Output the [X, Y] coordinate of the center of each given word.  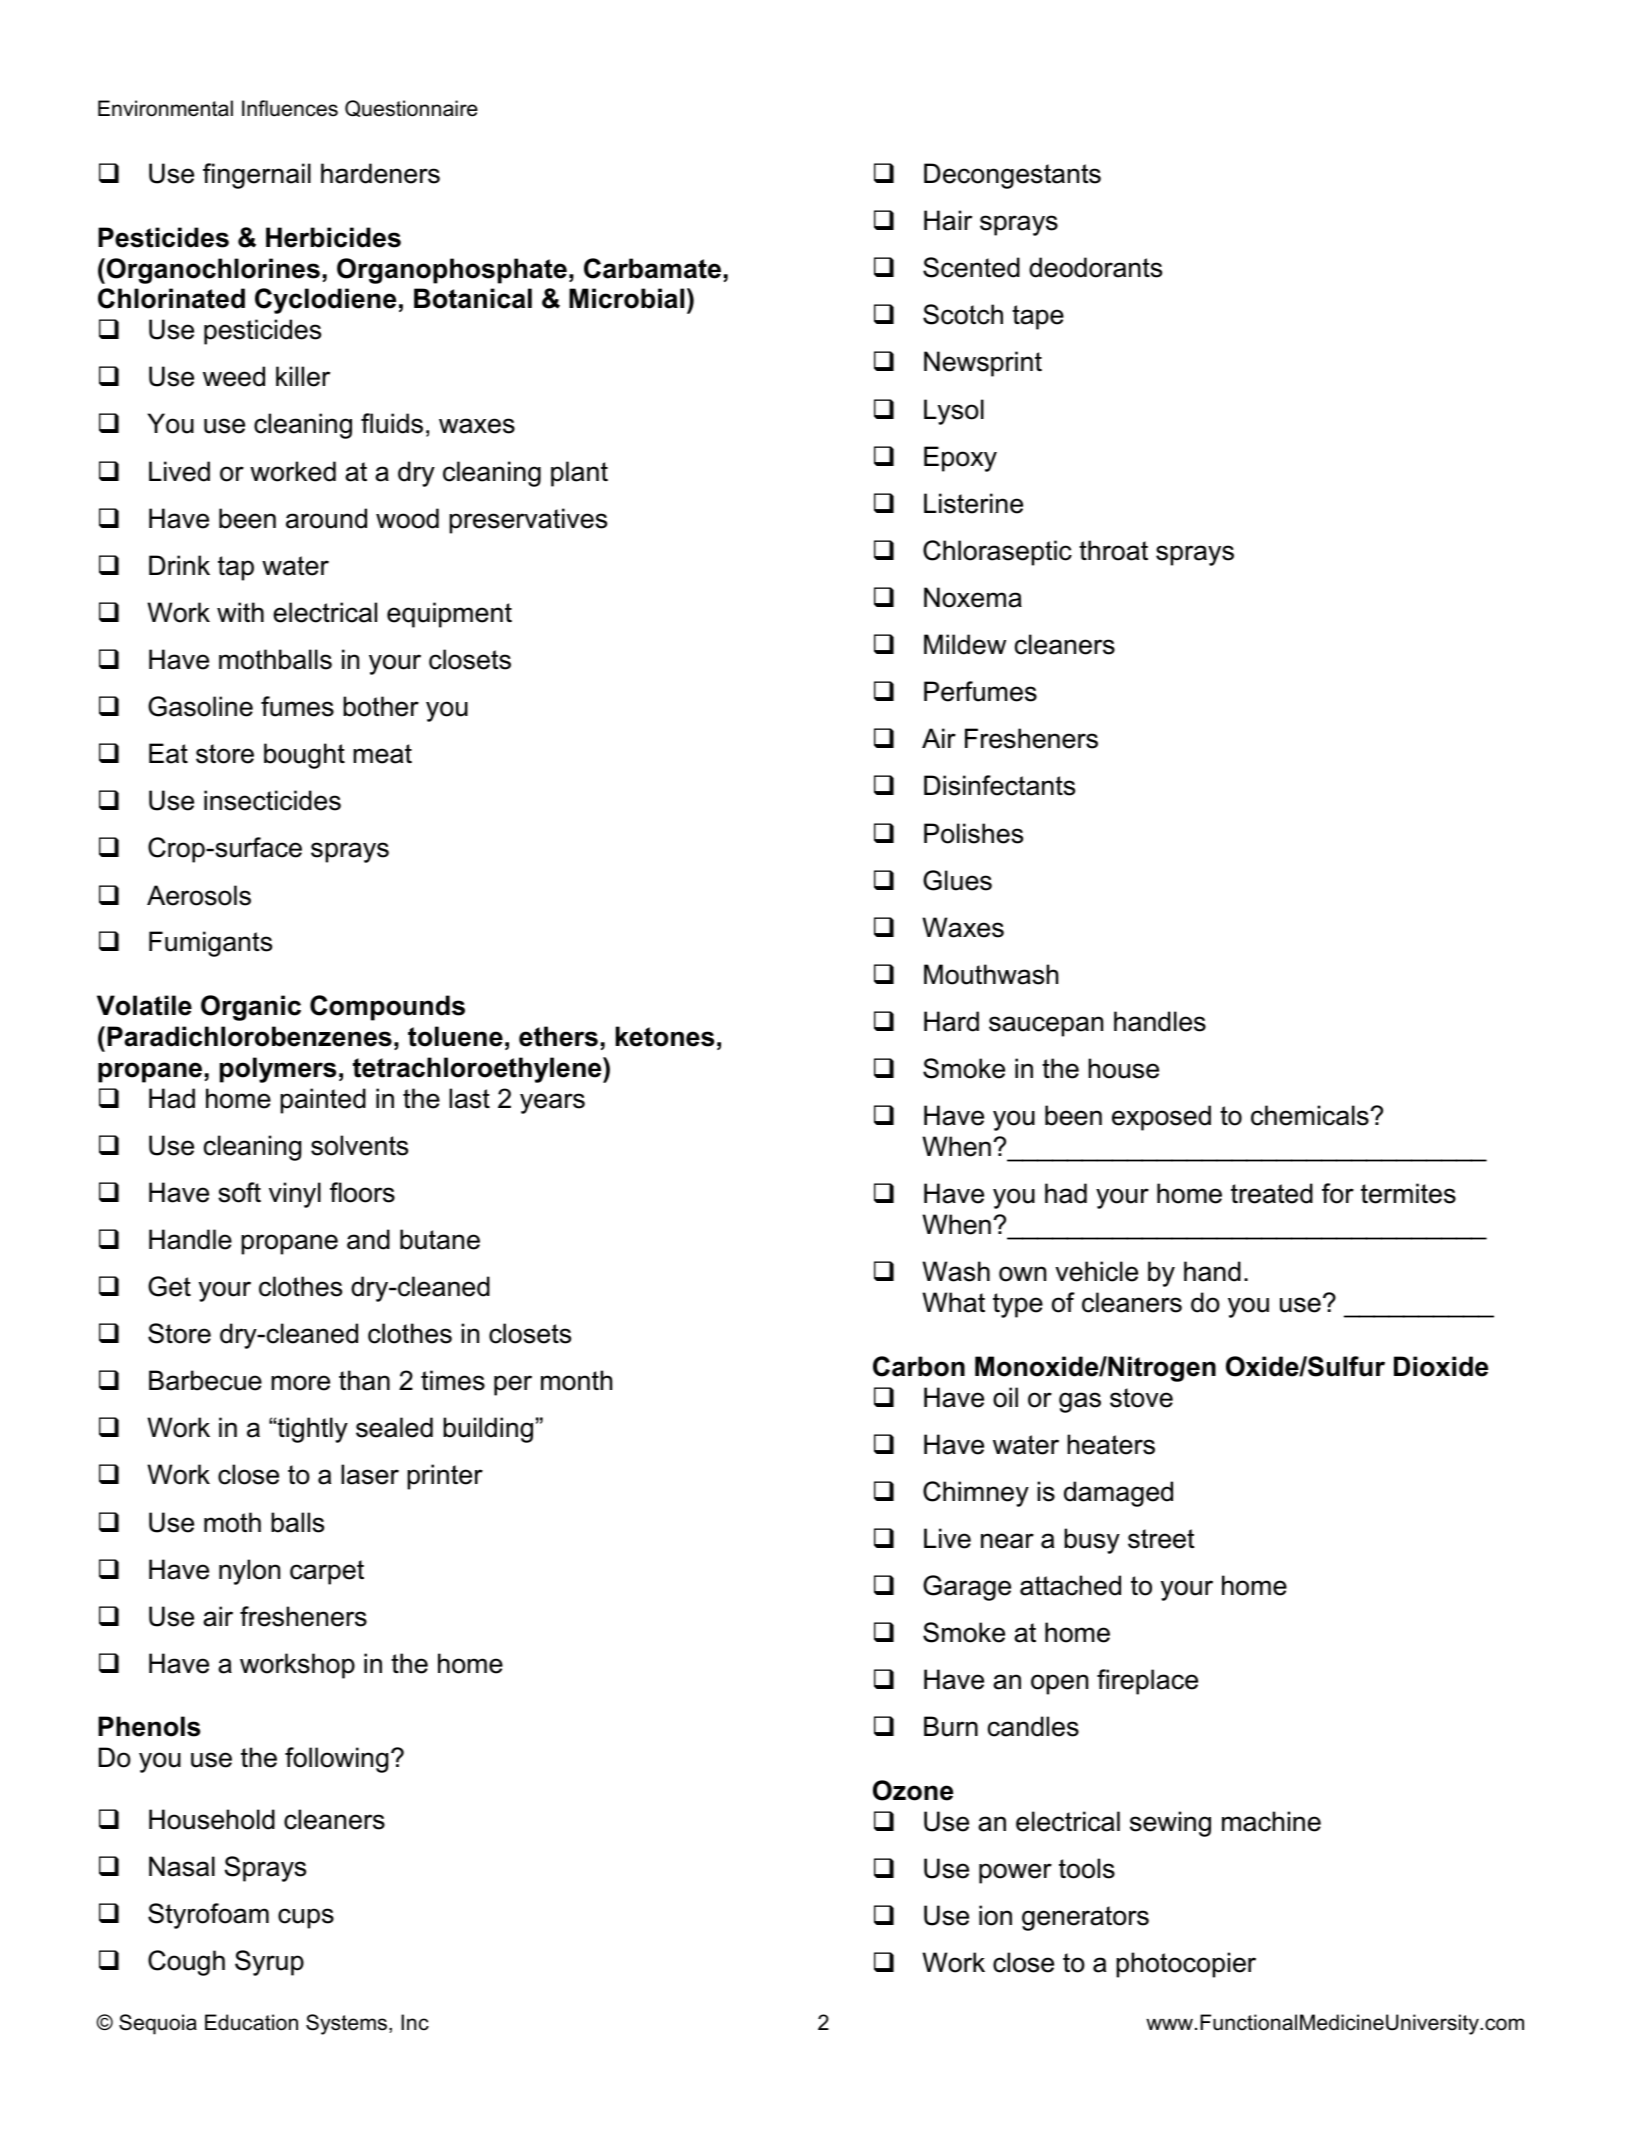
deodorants [1095, 267]
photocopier [1186, 1965]
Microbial [626, 298]
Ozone [913, 1790]
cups [306, 1918]
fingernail [257, 176]
